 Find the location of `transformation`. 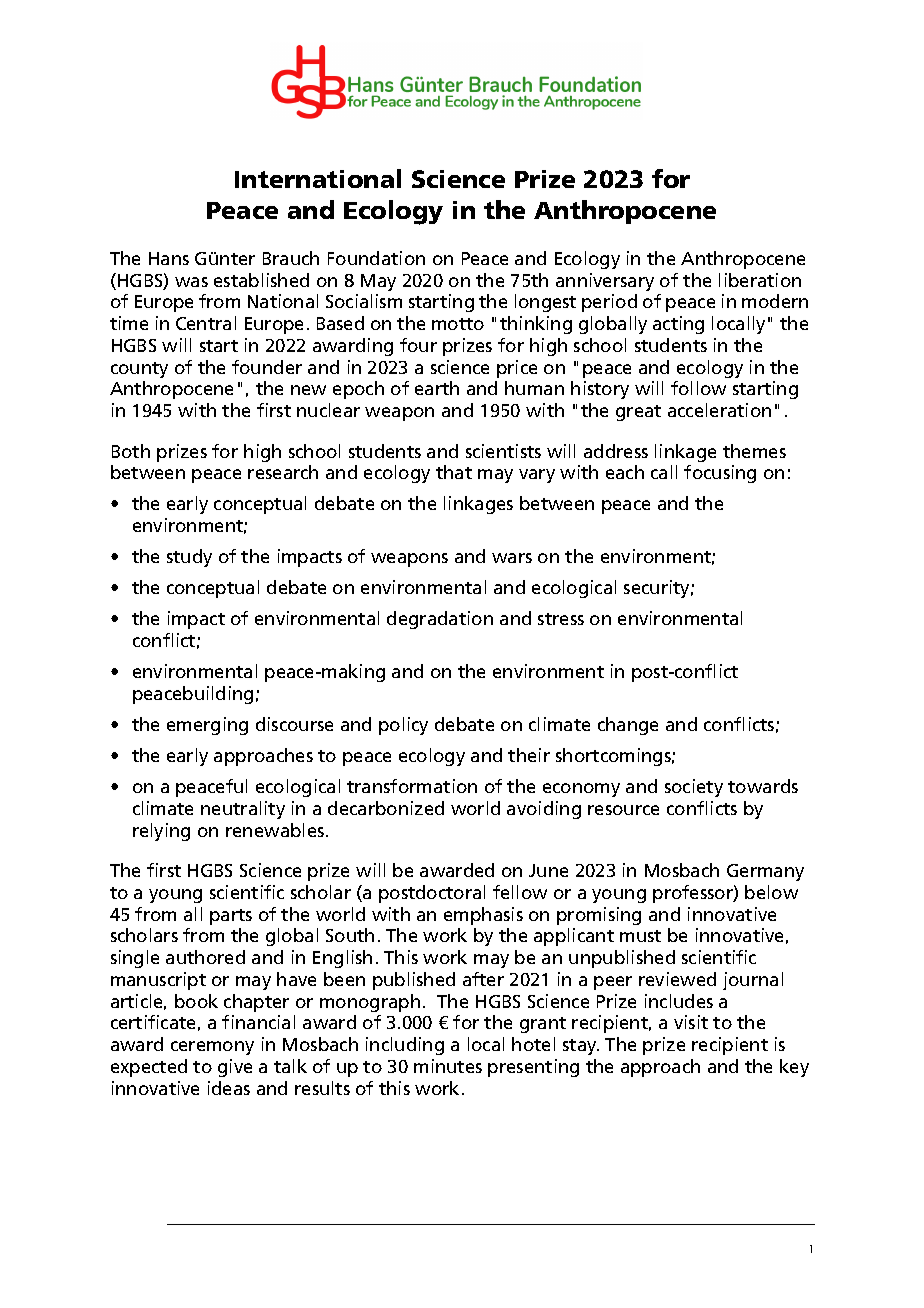

transformation is located at coordinates (412, 786).
